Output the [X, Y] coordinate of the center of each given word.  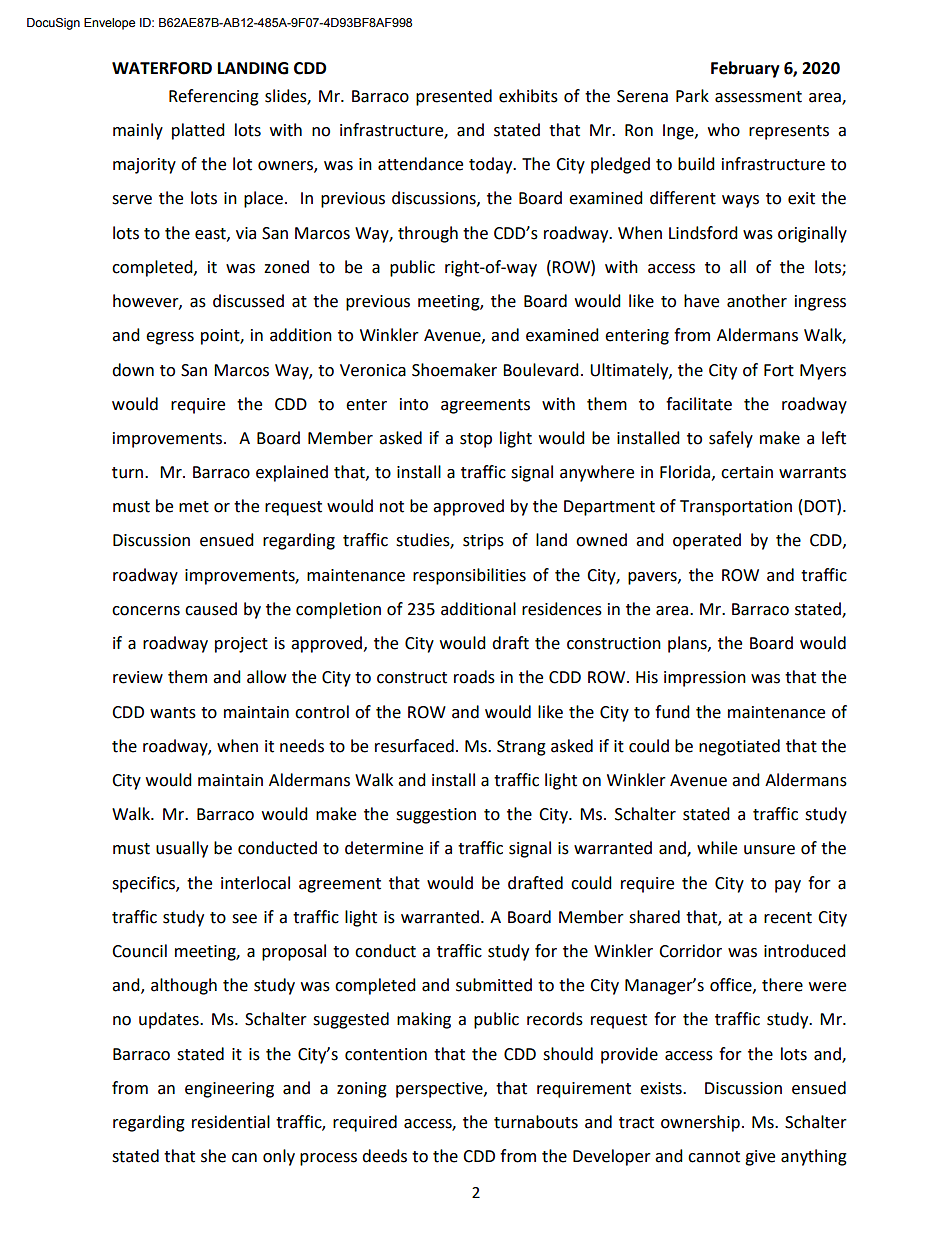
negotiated [739, 747]
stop [476, 440]
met [194, 507]
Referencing [214, 97]
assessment [758, 97]
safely [731, 439]
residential [231, 1122]
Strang [521, 748]
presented [454, 97]
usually [182, 849]
